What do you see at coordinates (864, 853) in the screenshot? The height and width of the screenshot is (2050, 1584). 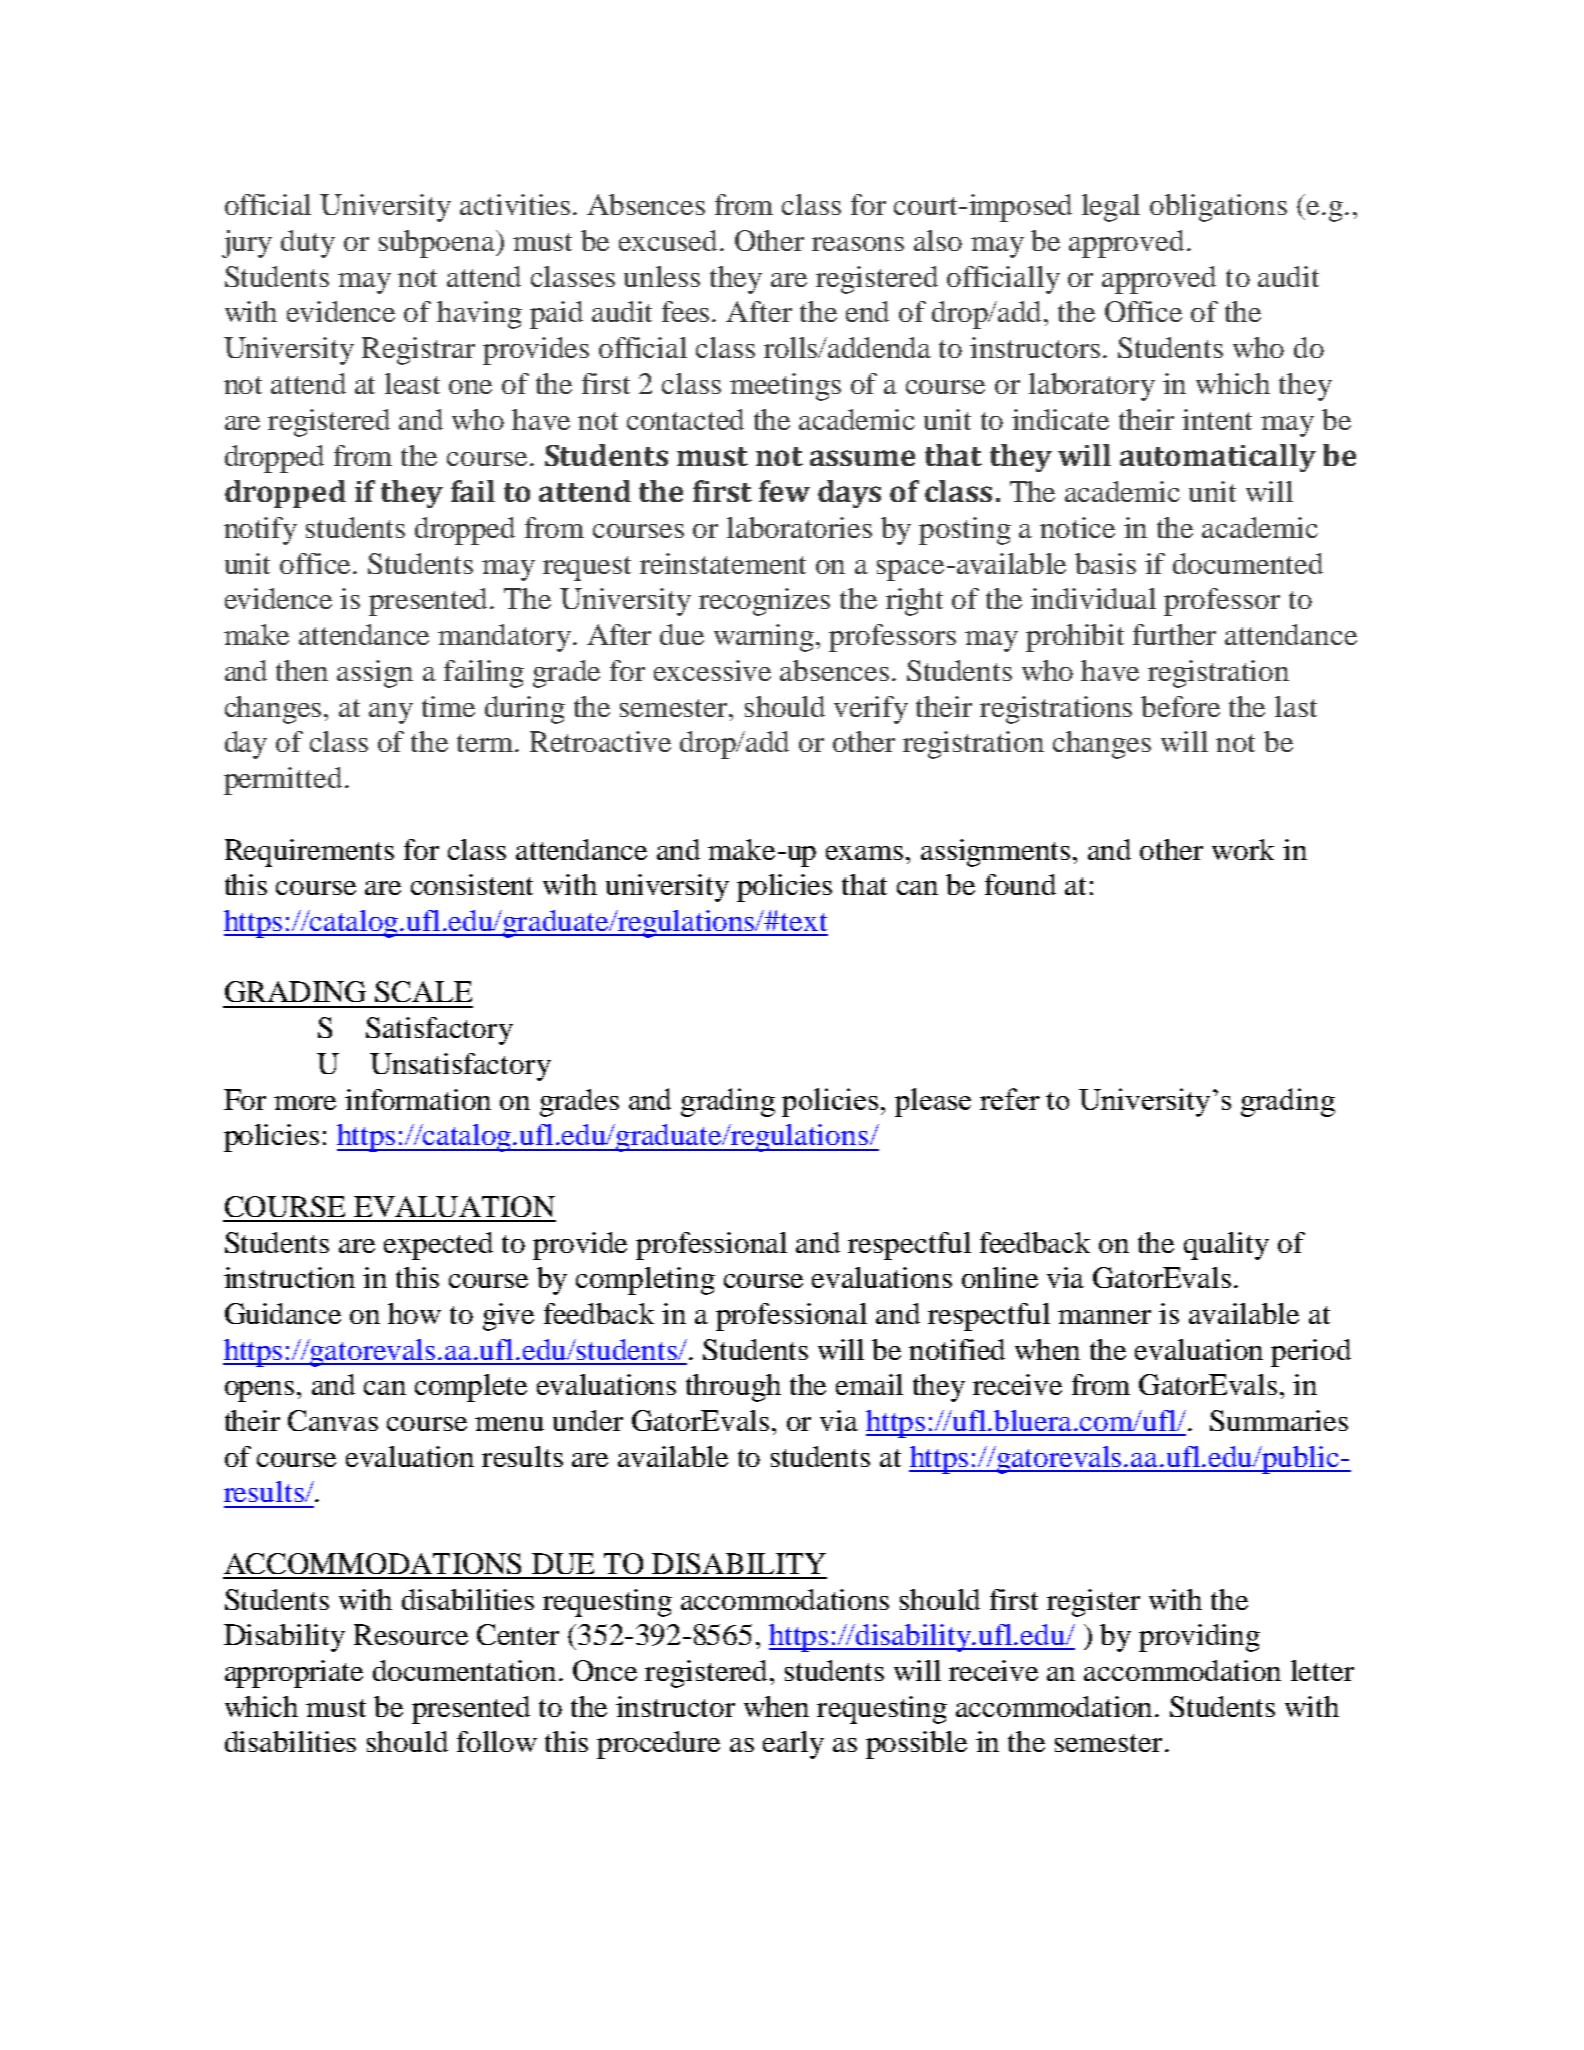 I see `exams` at bounding box center [864, 853].
